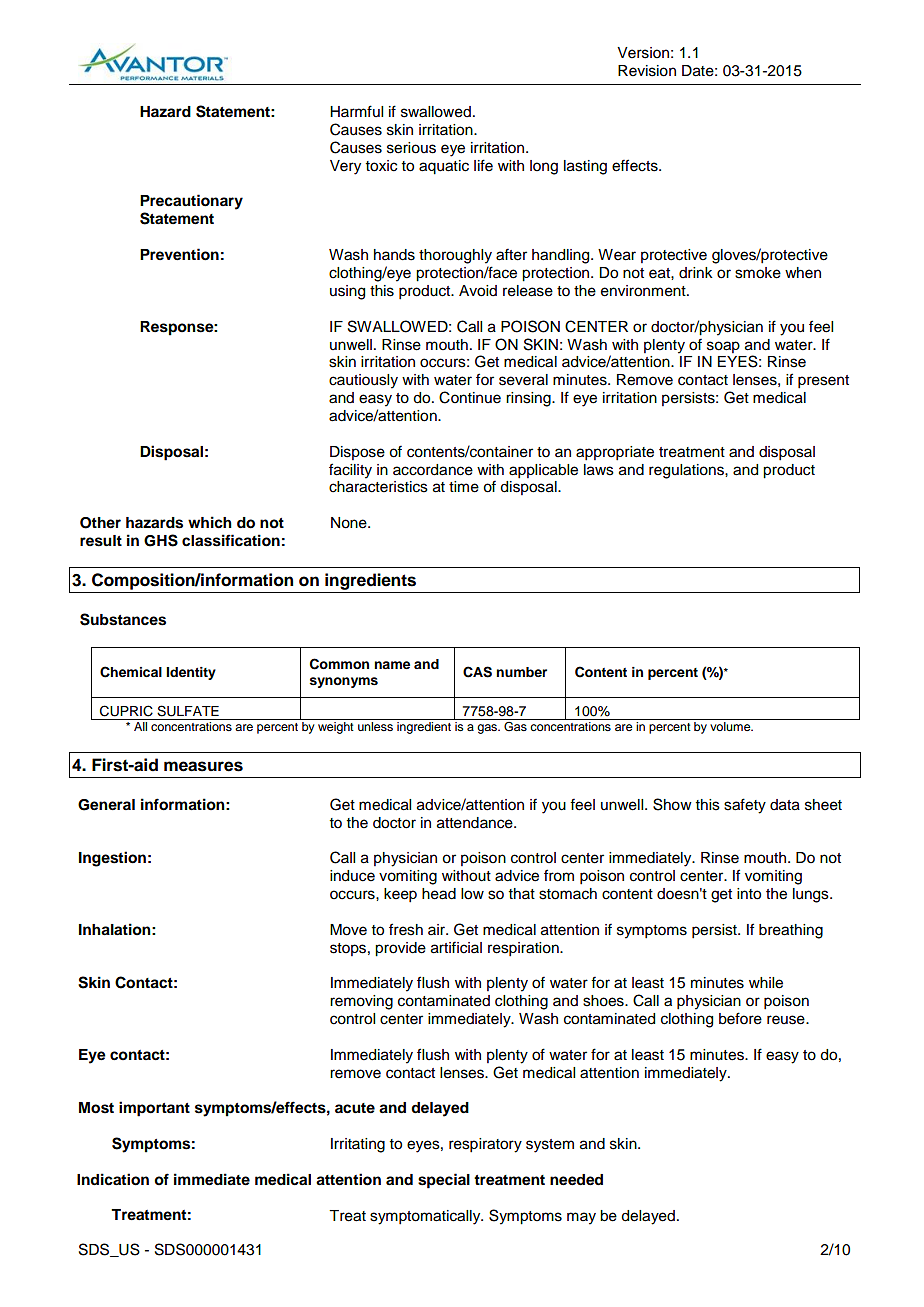 Image resolution: width=924 pixels, height=1307 pixels. I want to click on Identity, so click(191, 673).
